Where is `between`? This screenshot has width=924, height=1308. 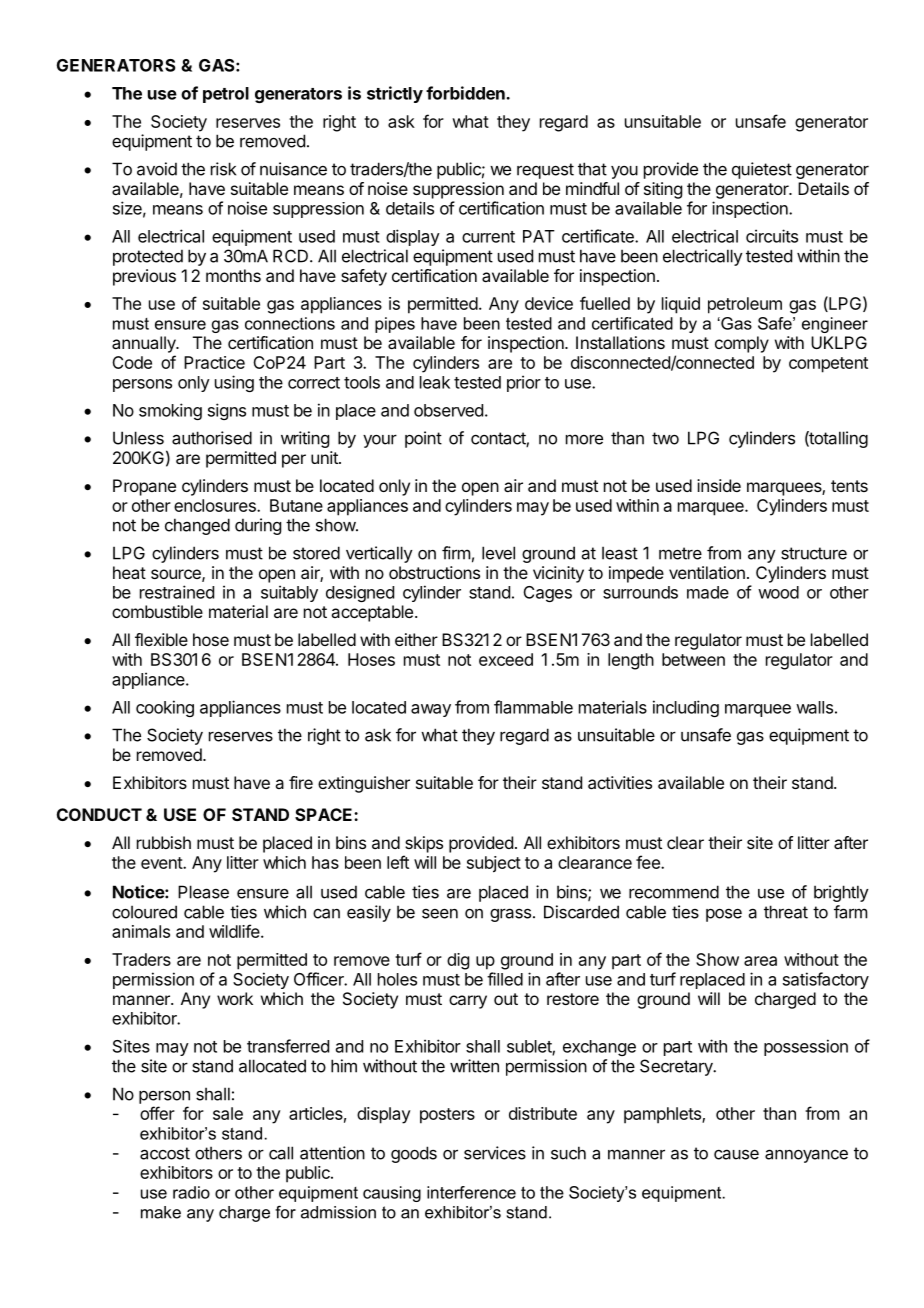 between is located at coordinates (693, 659).
